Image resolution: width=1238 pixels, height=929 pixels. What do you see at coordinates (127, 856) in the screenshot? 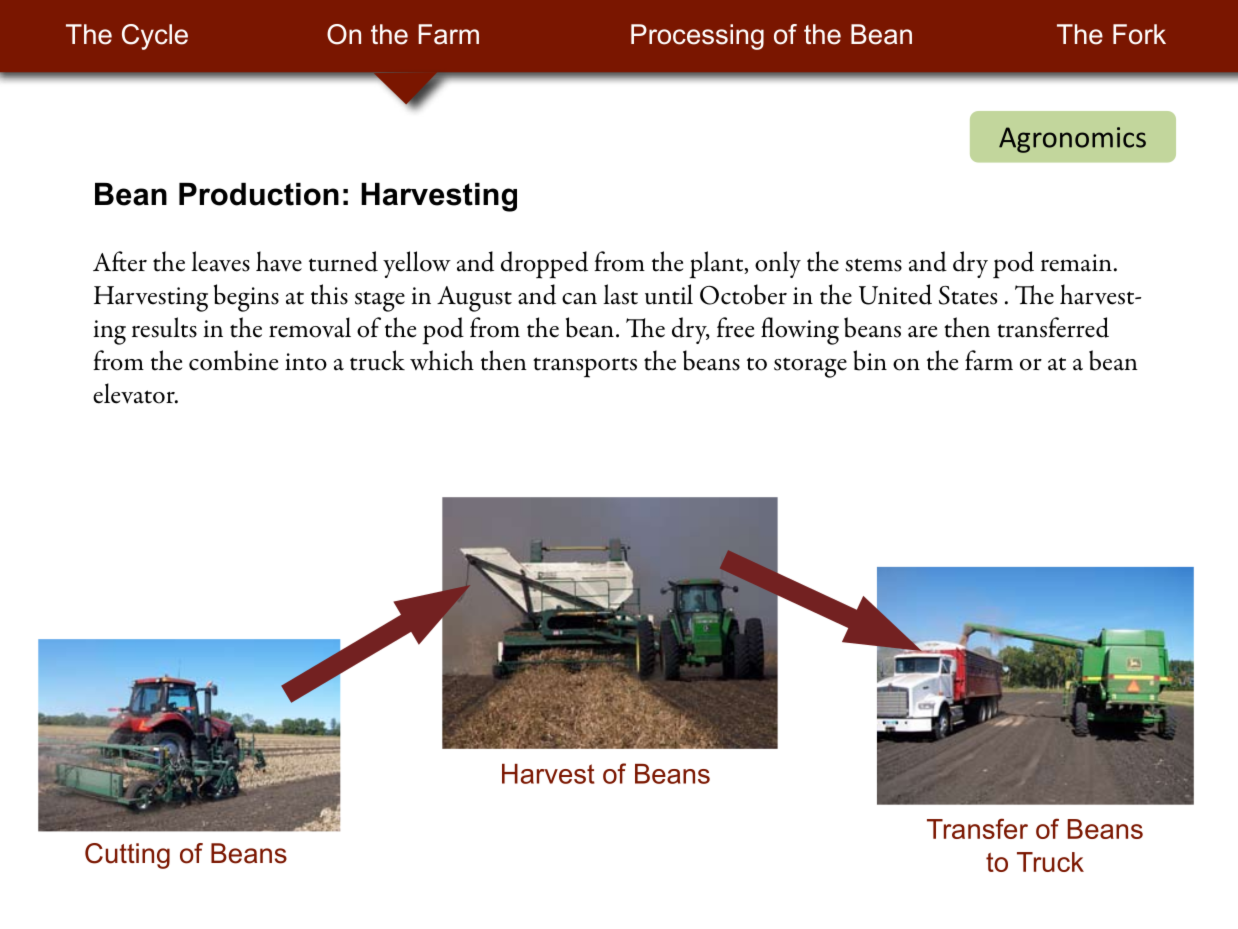
I see `Cutting` at bounding box center [127, 856].
